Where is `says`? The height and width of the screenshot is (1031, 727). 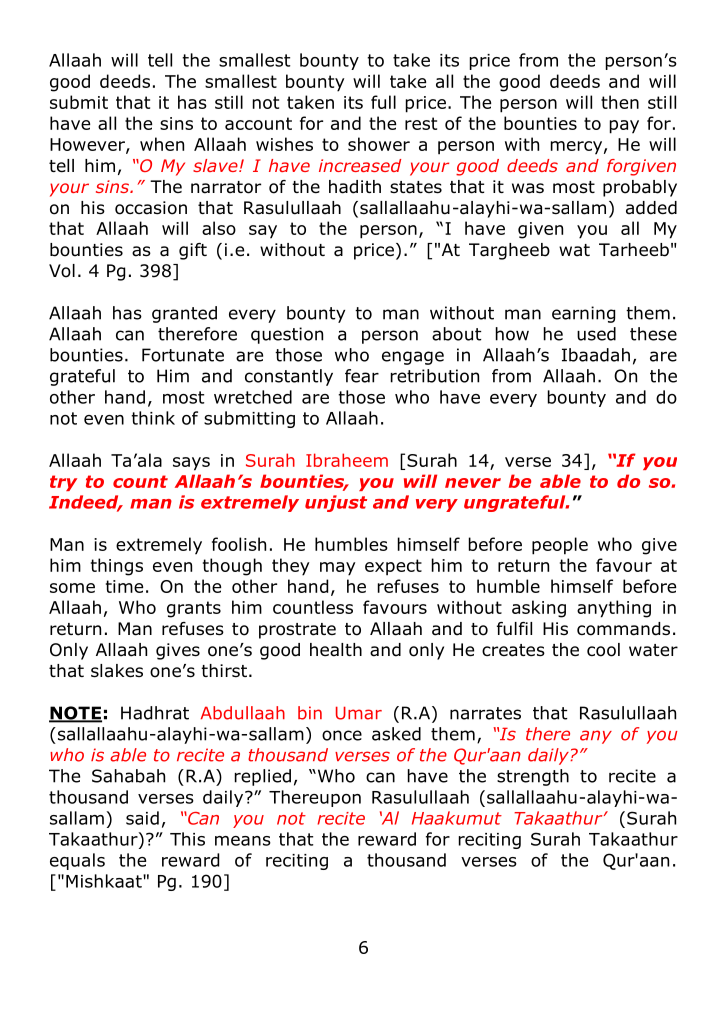
says is located at coordinates (191, 464).
